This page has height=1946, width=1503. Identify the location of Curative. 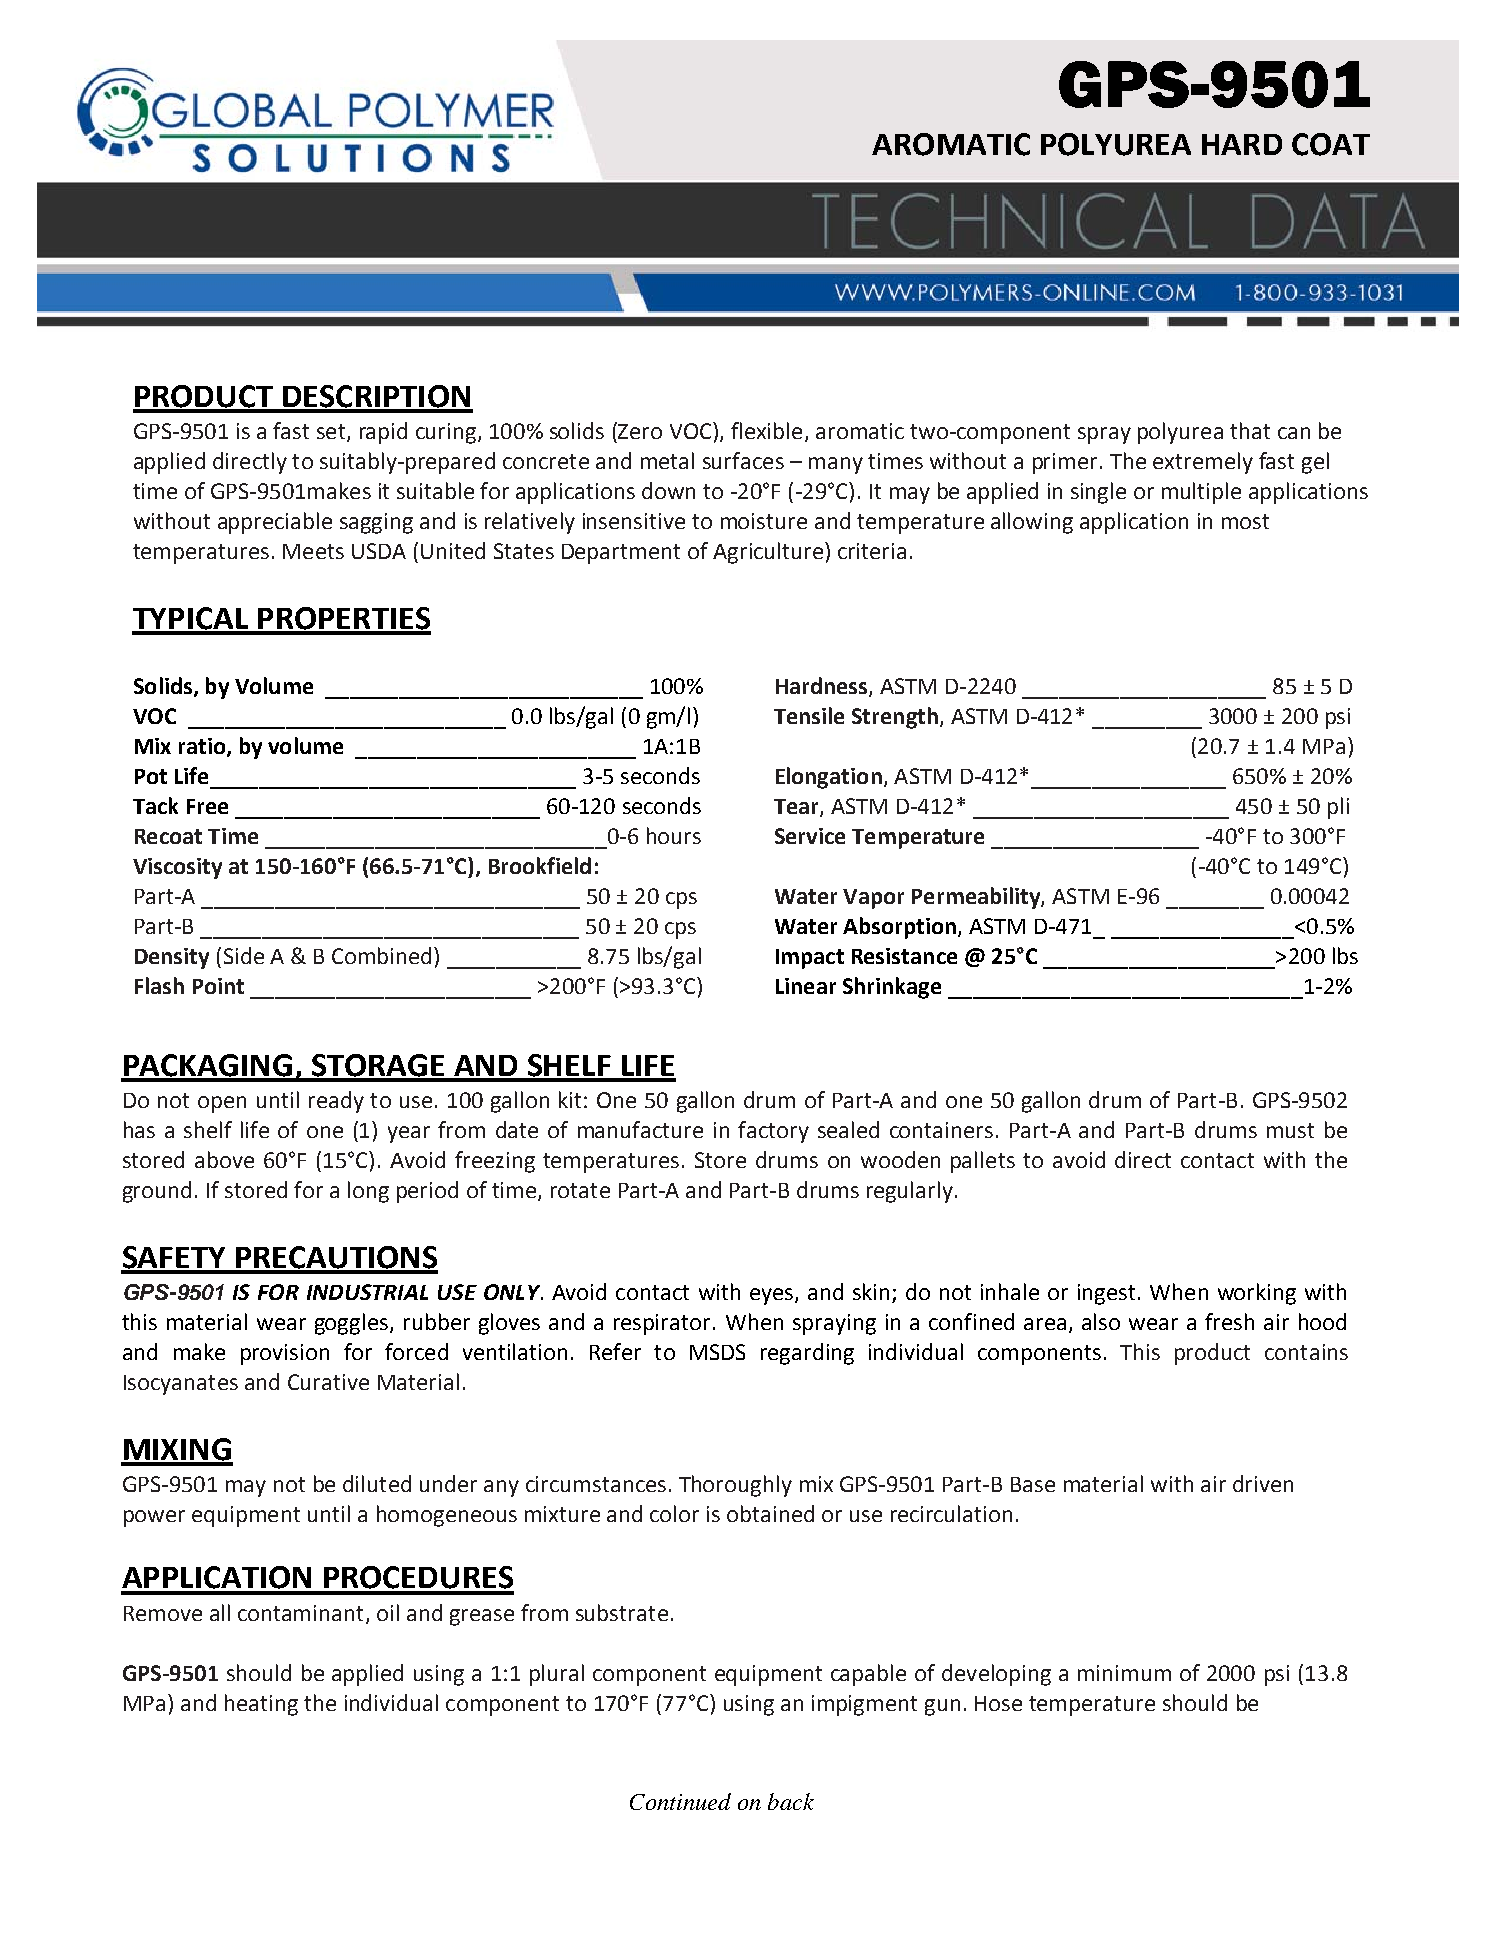
(328, 1382).
